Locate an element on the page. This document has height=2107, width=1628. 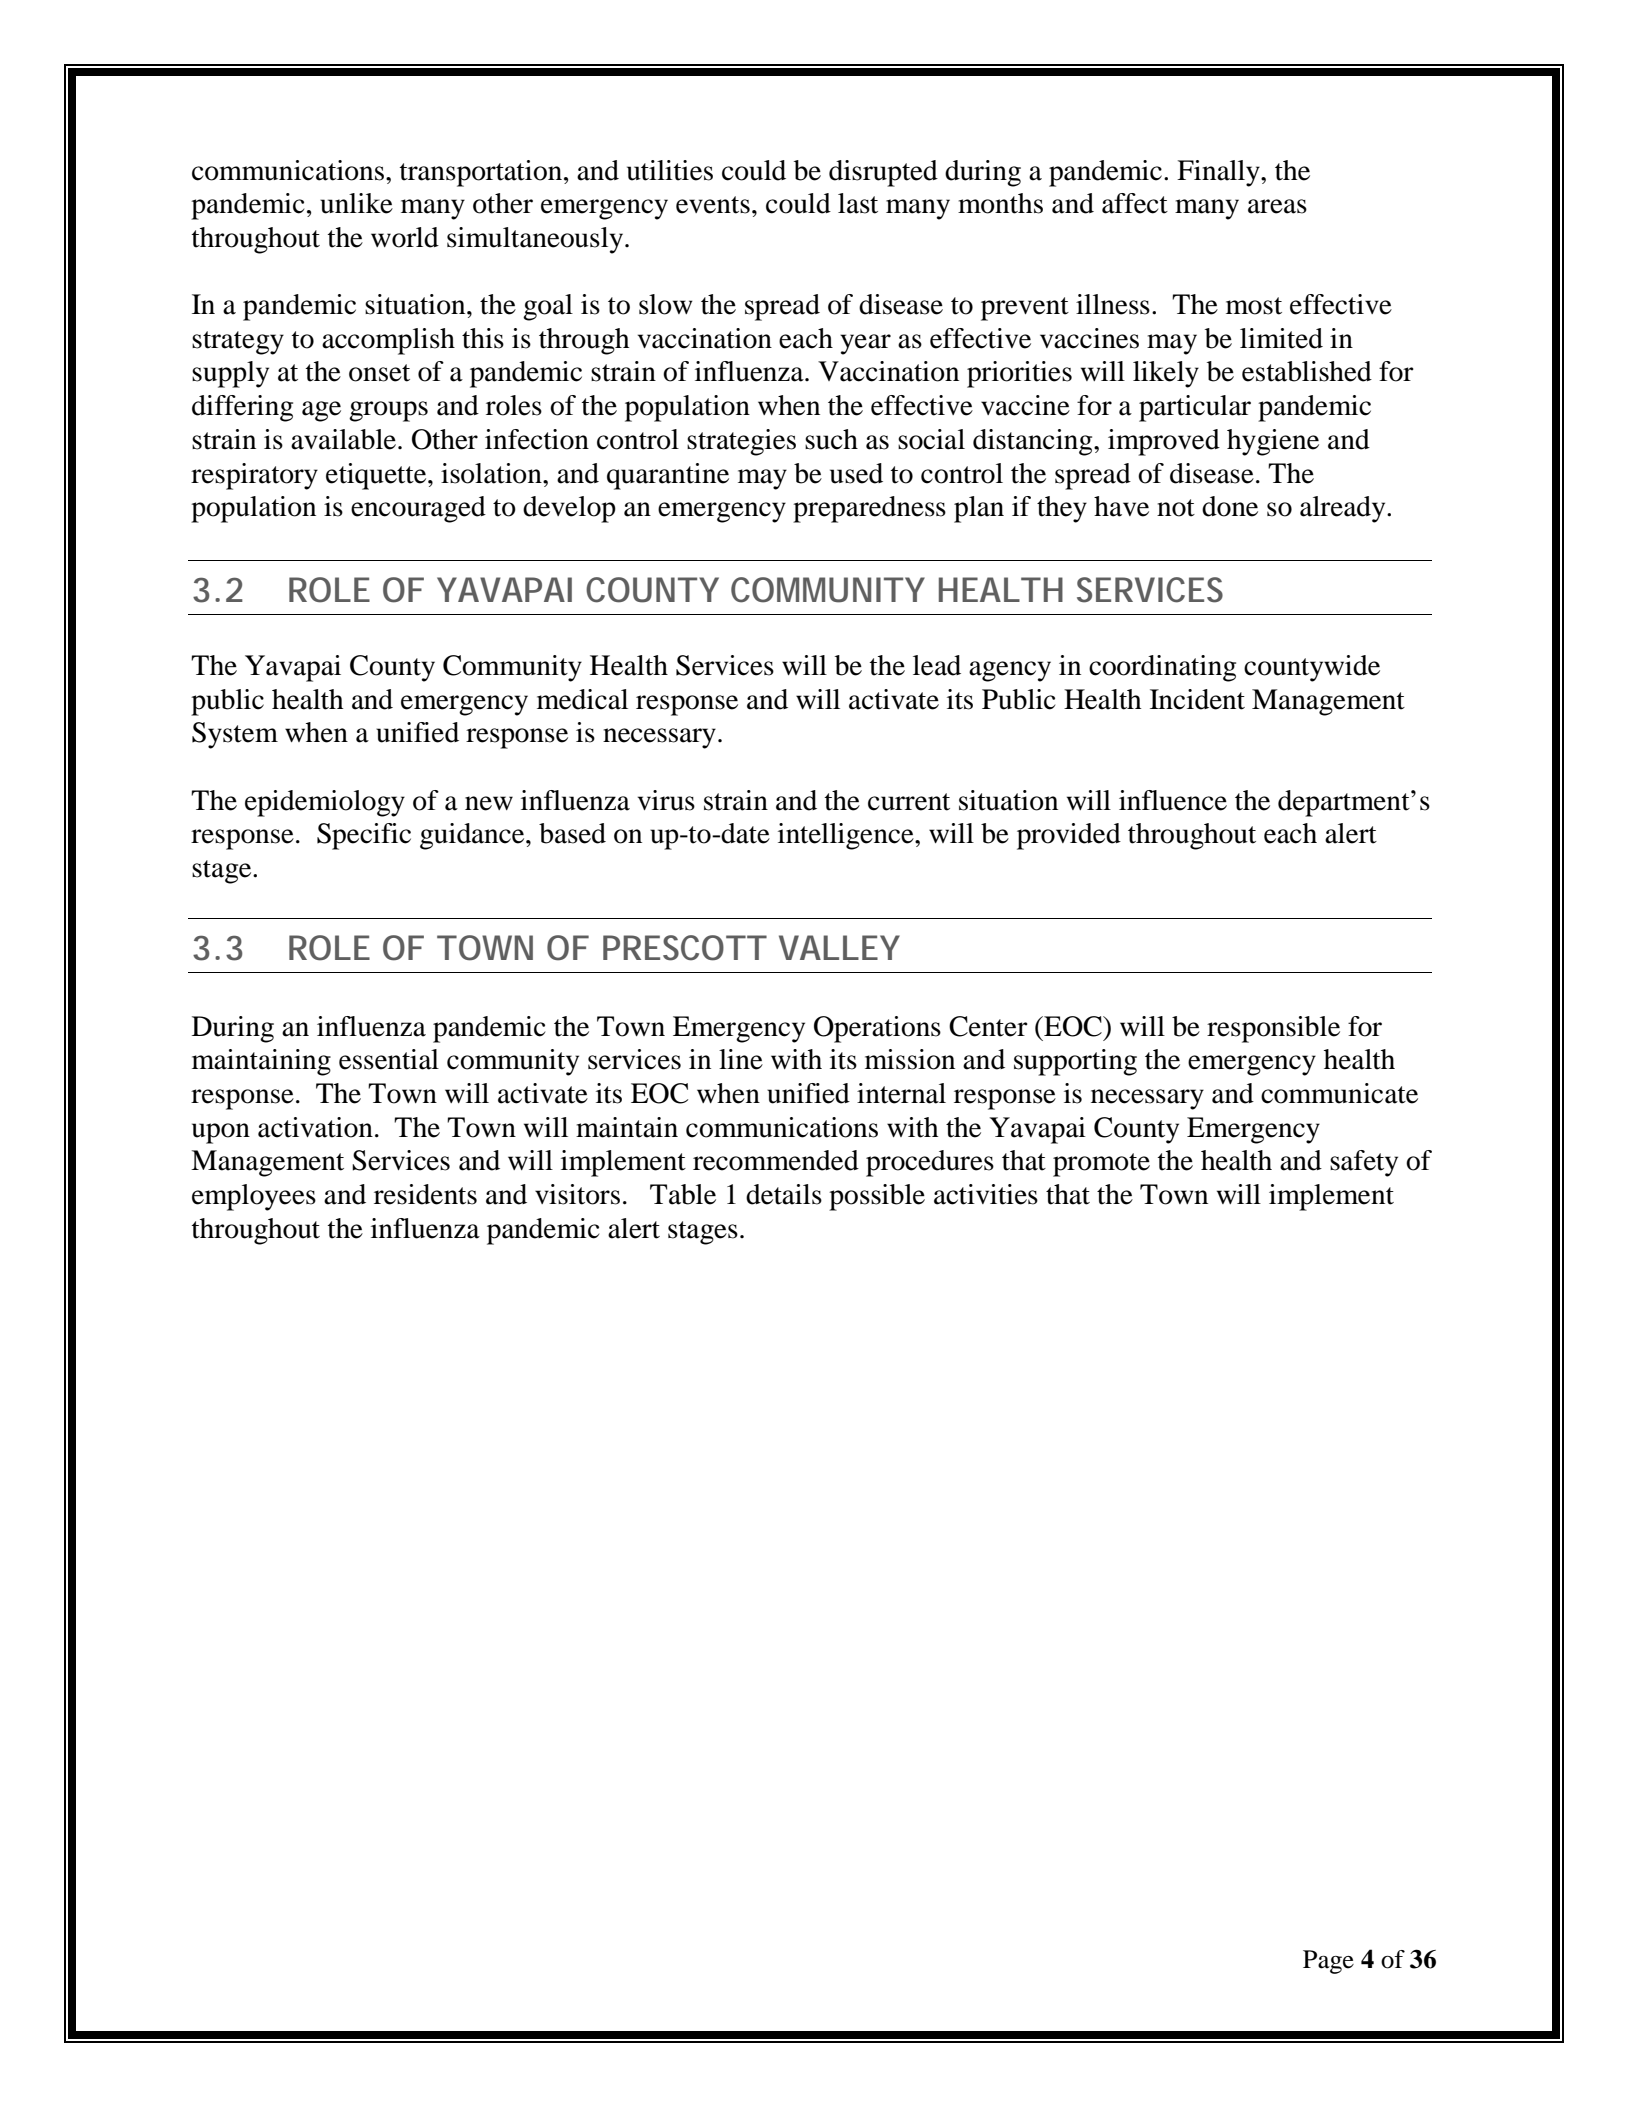
coordinating is located at coordinates (1162, 668).
